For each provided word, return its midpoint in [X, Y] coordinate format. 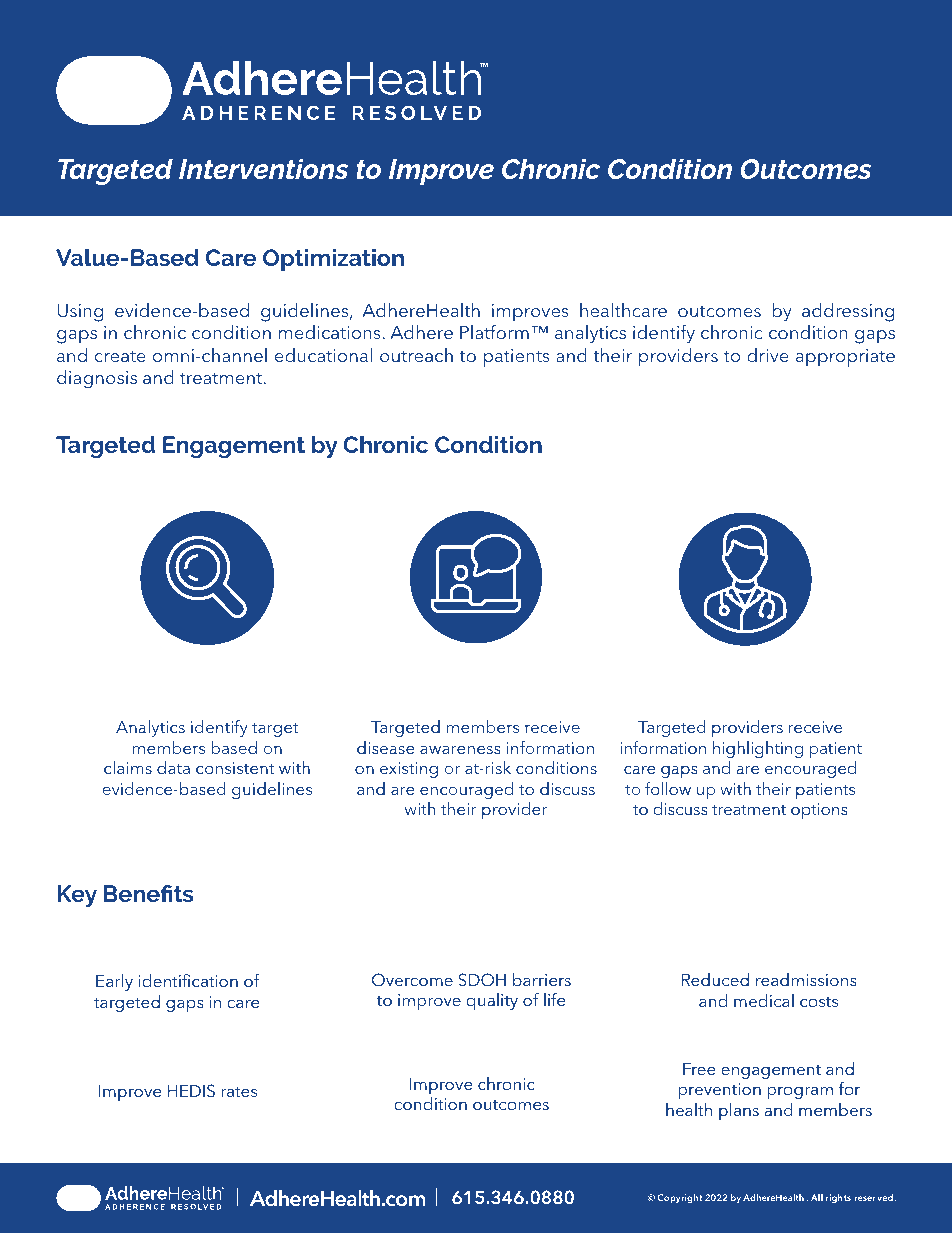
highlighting [758, 749]
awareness [460, 750]
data [173, 767]
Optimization [333, 260]
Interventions [263, 168]
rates [239, 1092]
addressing [848, 312]
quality [492, 1001]
